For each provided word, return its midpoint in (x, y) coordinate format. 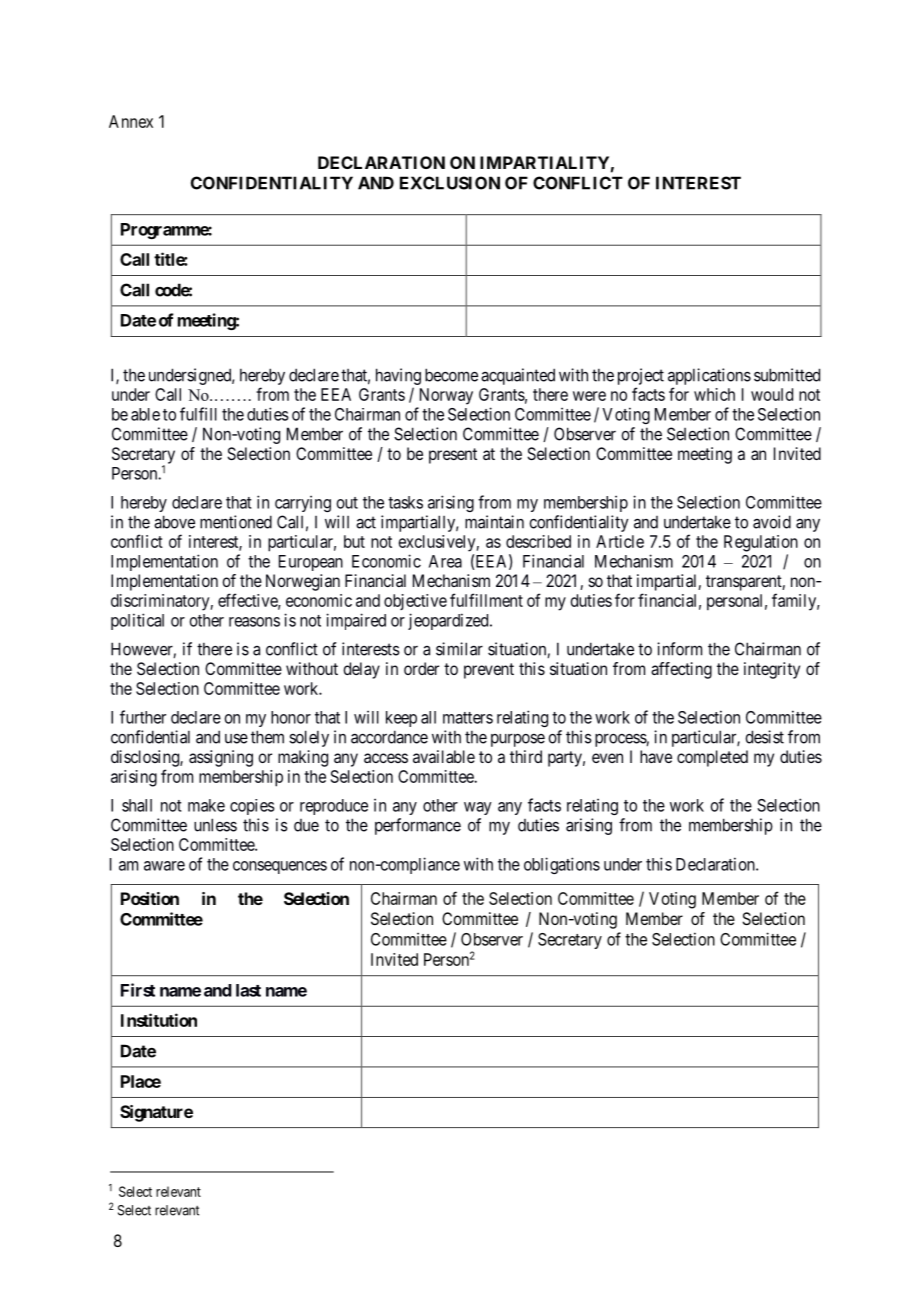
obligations (562, 865)
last (248, 990)
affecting (681, 670)
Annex (131, 121)
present (453, 456)
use (236, 739)
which (714, 394)
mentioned (236, 522)
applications (709, 376)
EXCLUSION (450, 183)
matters (468, 718)
